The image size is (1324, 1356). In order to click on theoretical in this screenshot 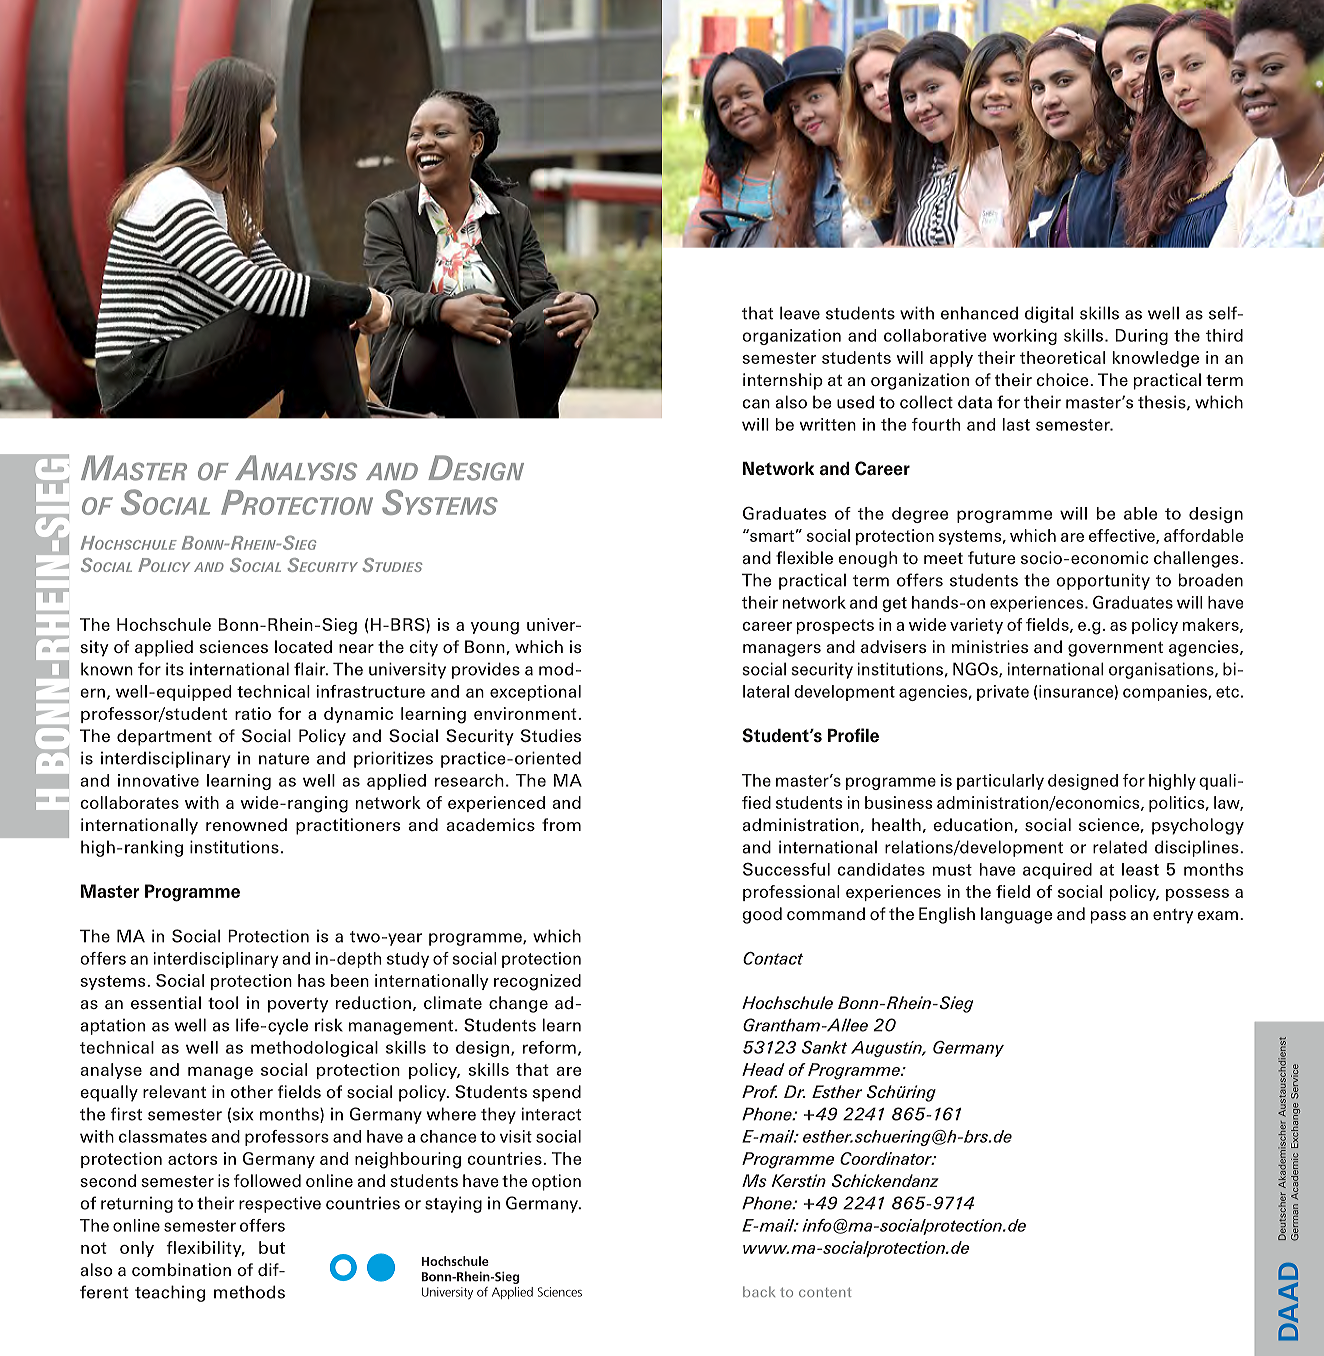, I will do `click(1062, 357)`.
